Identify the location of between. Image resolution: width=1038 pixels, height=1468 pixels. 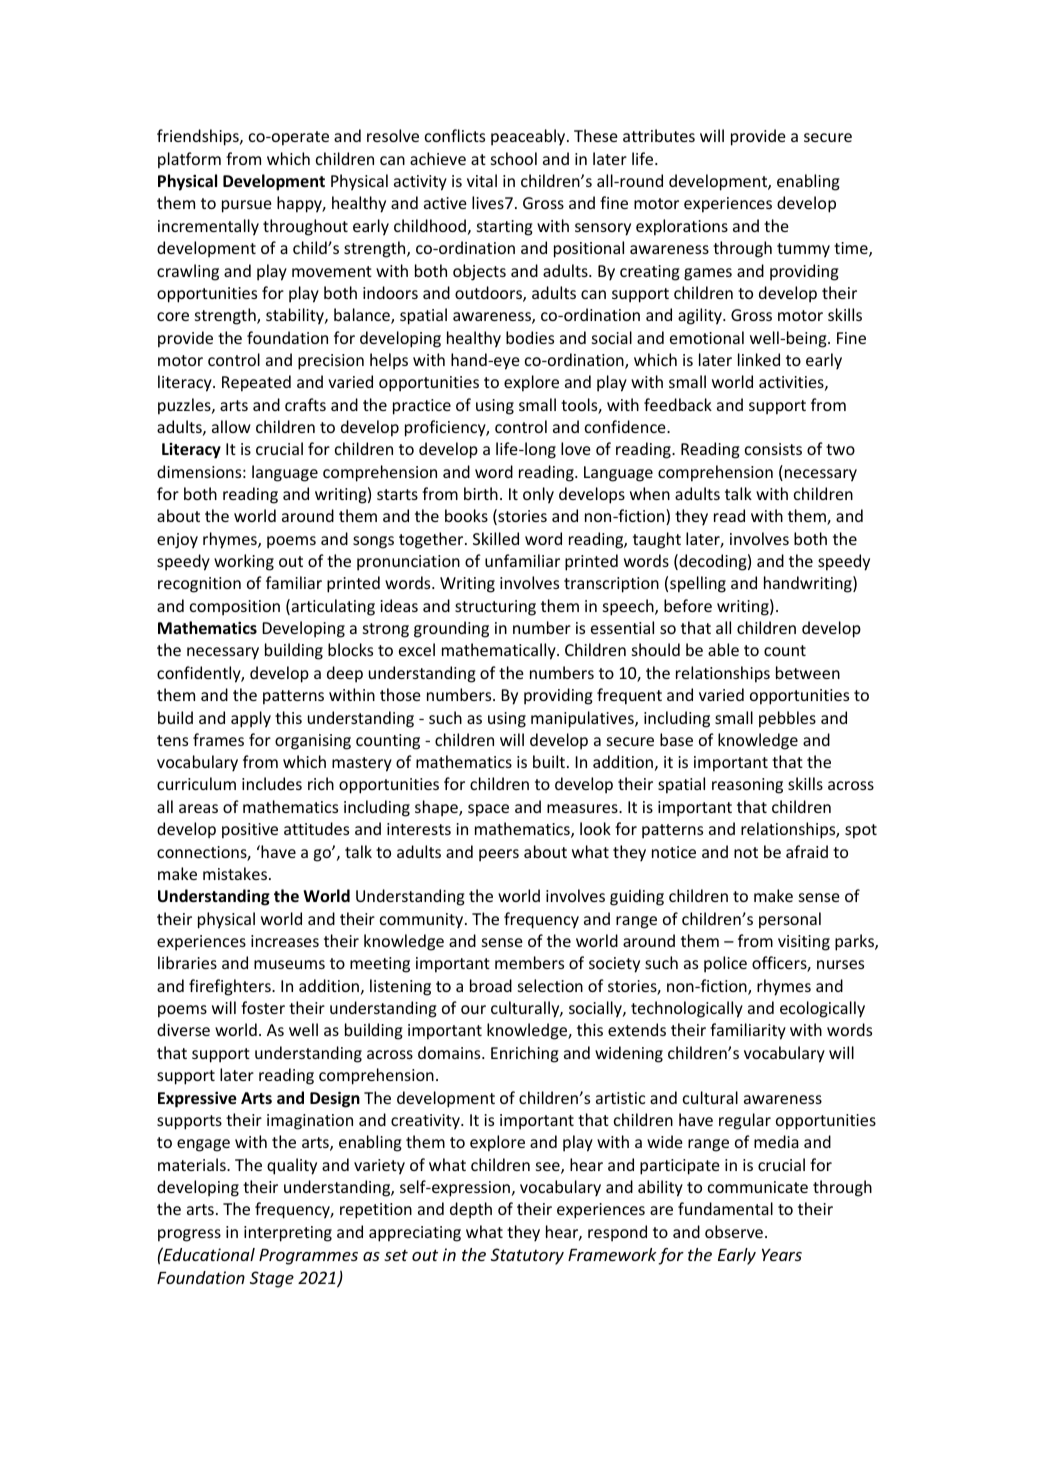
(808, 672).
